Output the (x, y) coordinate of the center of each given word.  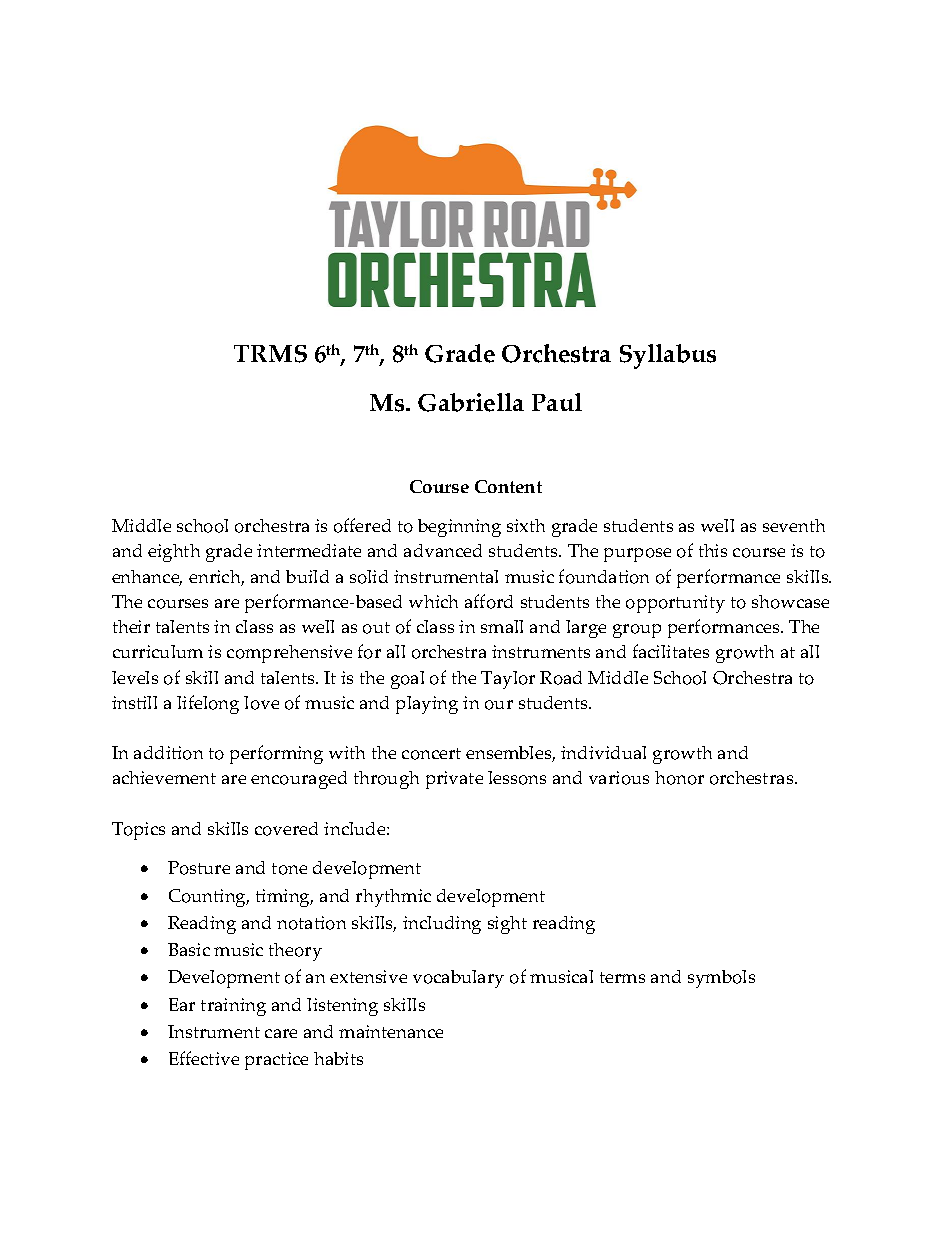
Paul (557, 402)
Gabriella (471, 402)
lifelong (208, 704)
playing (427, 705)
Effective (204, 1058)
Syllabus (668, 356)
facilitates (671, 651)
